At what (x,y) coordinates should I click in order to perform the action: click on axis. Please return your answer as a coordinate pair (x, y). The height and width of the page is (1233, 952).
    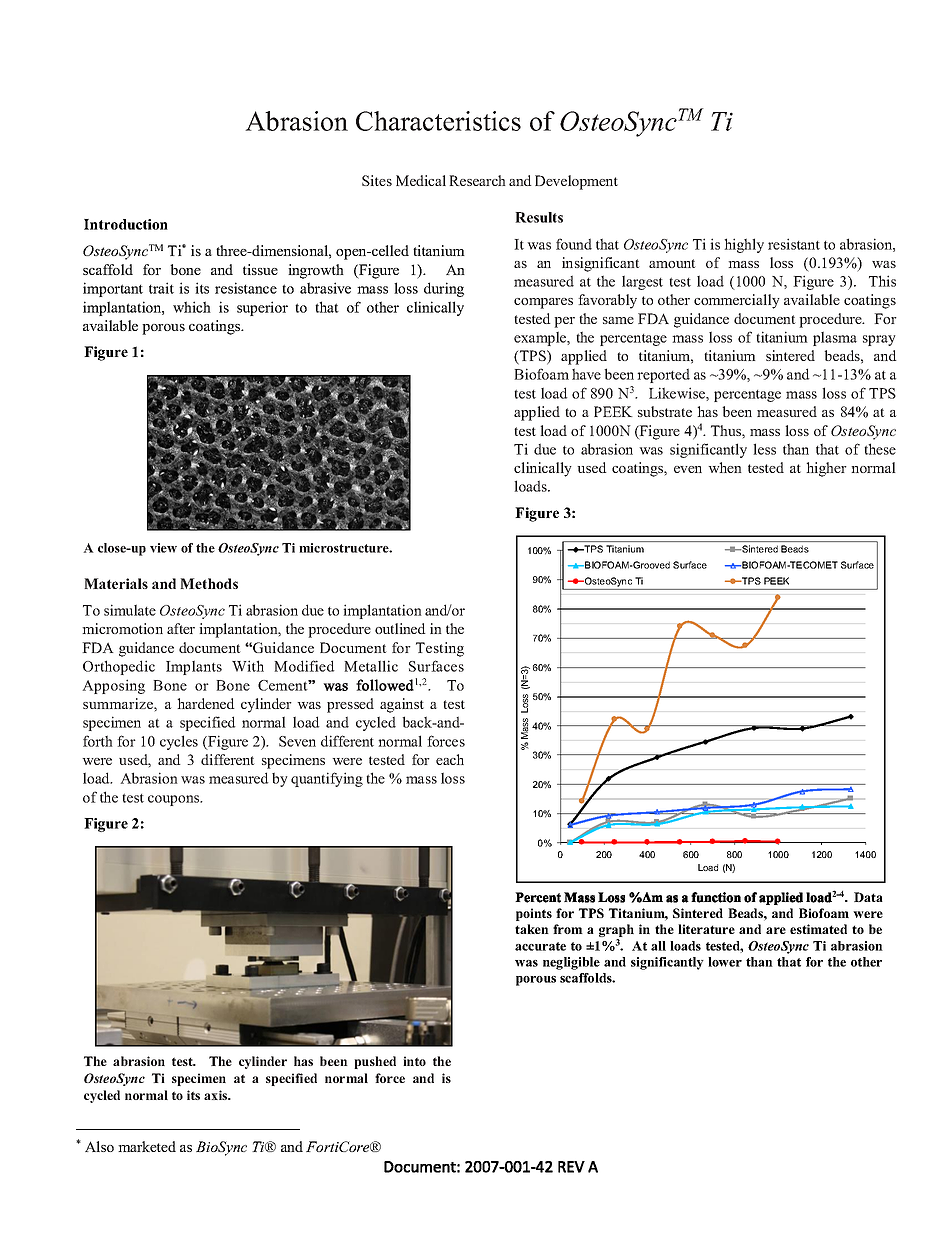
    Looking at the image, I should click on (217, 1095).
